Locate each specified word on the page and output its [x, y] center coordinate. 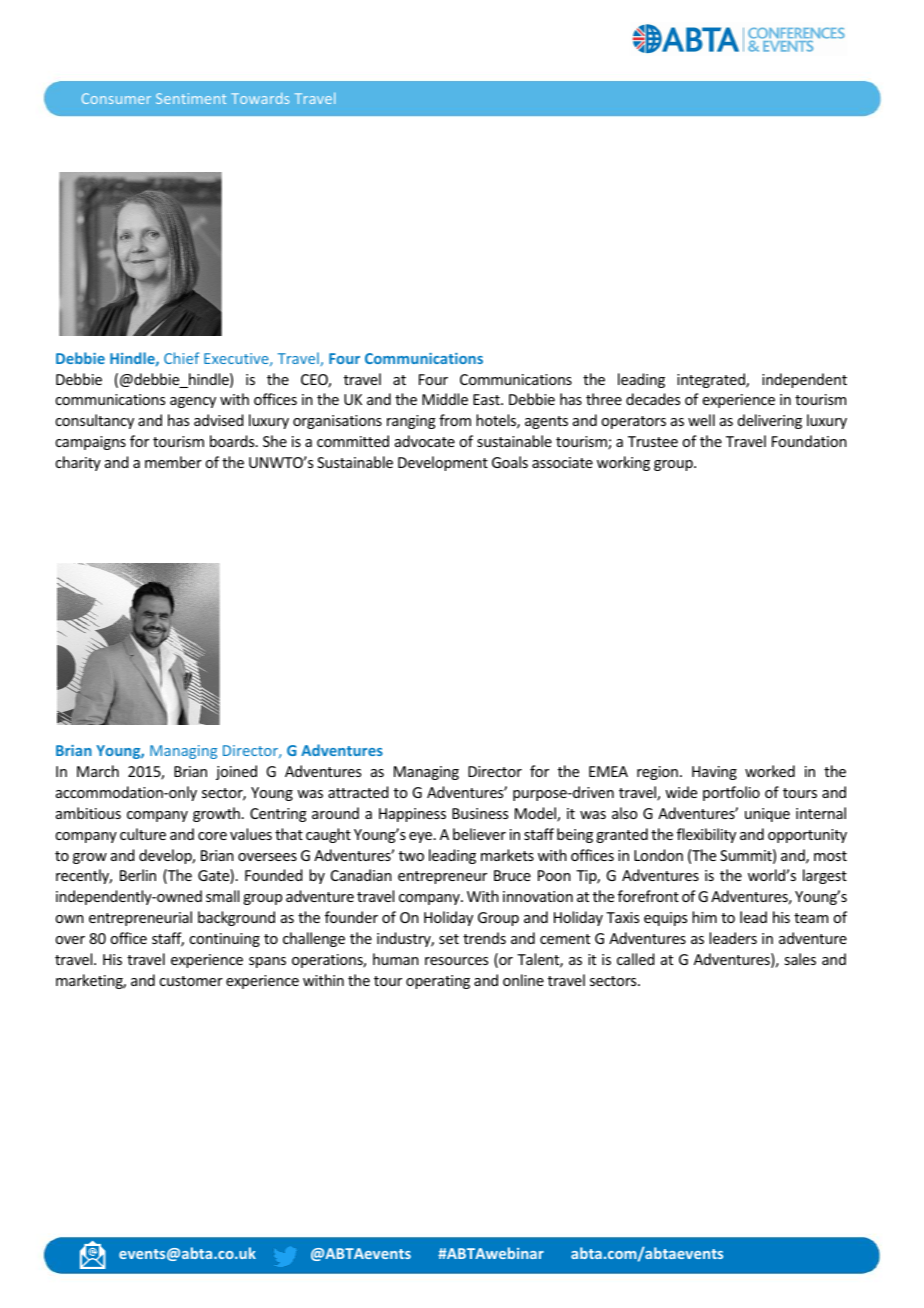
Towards [260, 98]
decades [653, 399]
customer [191, 981]
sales [800, 959]
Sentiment [191, 98]
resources [456, 961]
